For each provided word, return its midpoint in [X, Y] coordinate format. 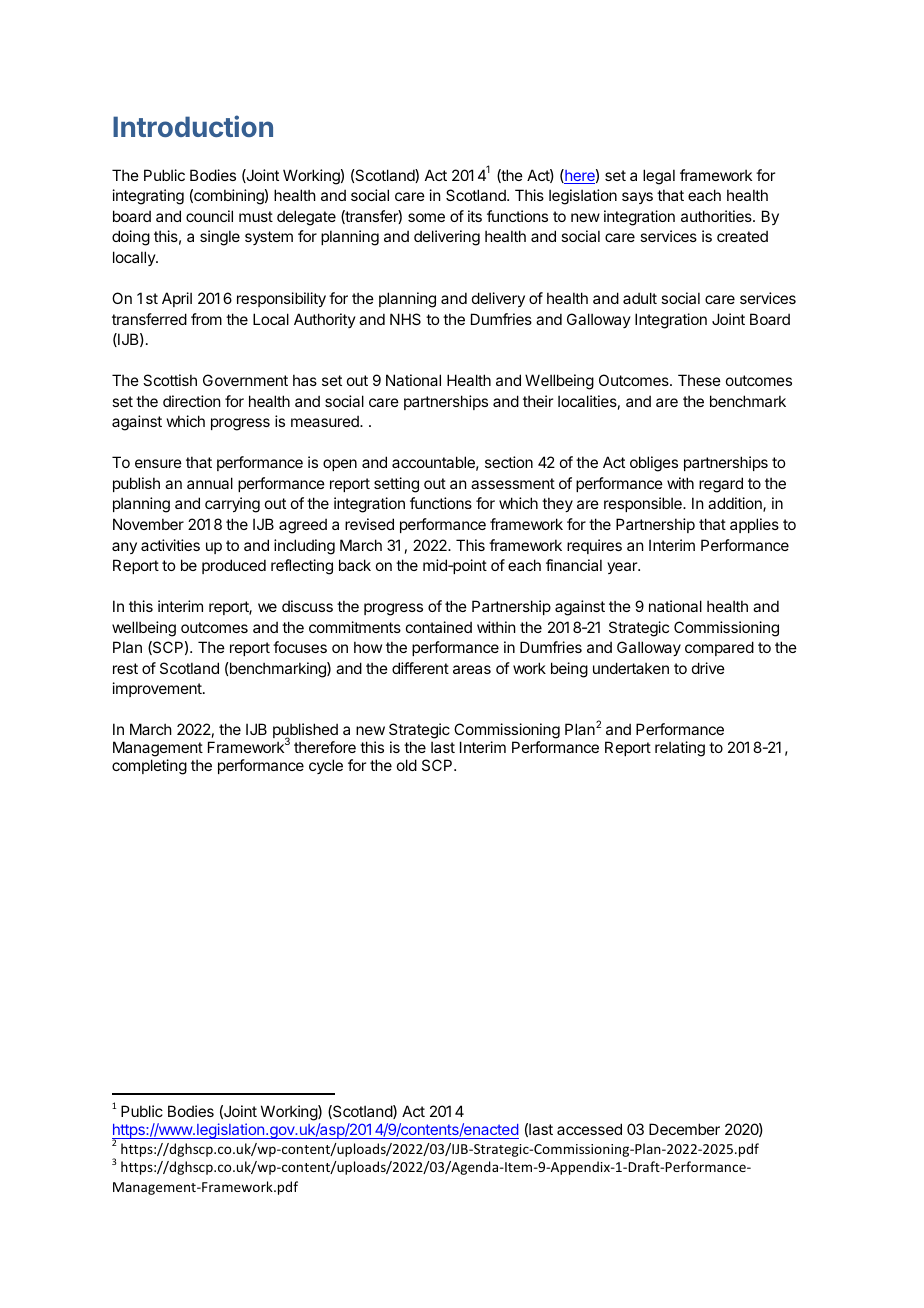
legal [659, 177]
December [684, 1129]
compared [719, 648]
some [426, 217]
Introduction [193, 126]
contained [439, 627]
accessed [589, 1129]
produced [234, 566]
